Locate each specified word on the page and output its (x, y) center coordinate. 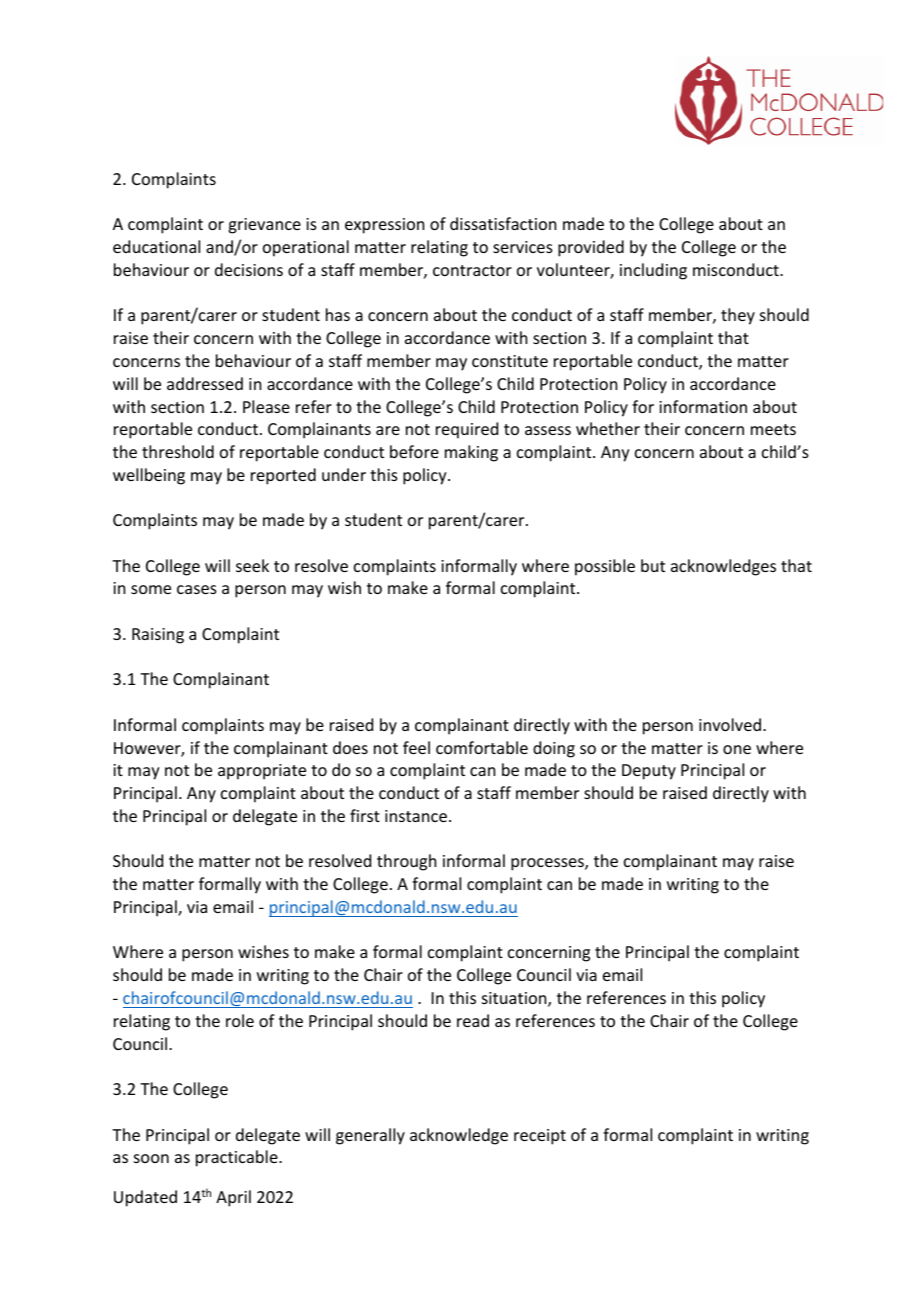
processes (548, 864)
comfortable (482, 747)
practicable (238, 1158)
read (473, 1020)
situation (515, 999)
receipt (540, 1137)
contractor (472, 270)
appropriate (262, 772)
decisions (249, 269)
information (703, 406)
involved (730, 724)
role (240, 1020)
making (471, 453)
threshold (178, 451)
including (653, 271)
